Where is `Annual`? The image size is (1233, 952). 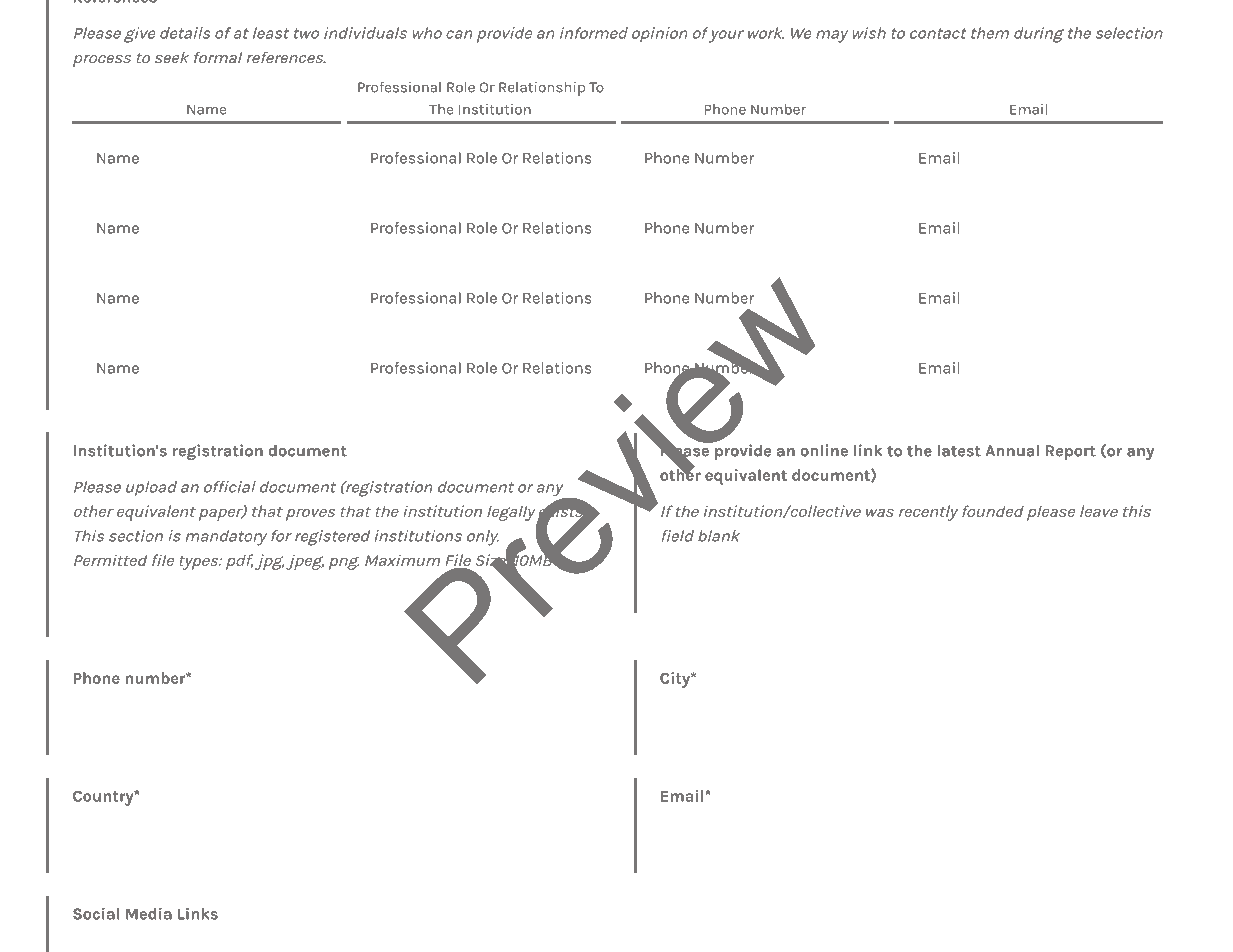
Annual is located at coordinates (1012, 451).
